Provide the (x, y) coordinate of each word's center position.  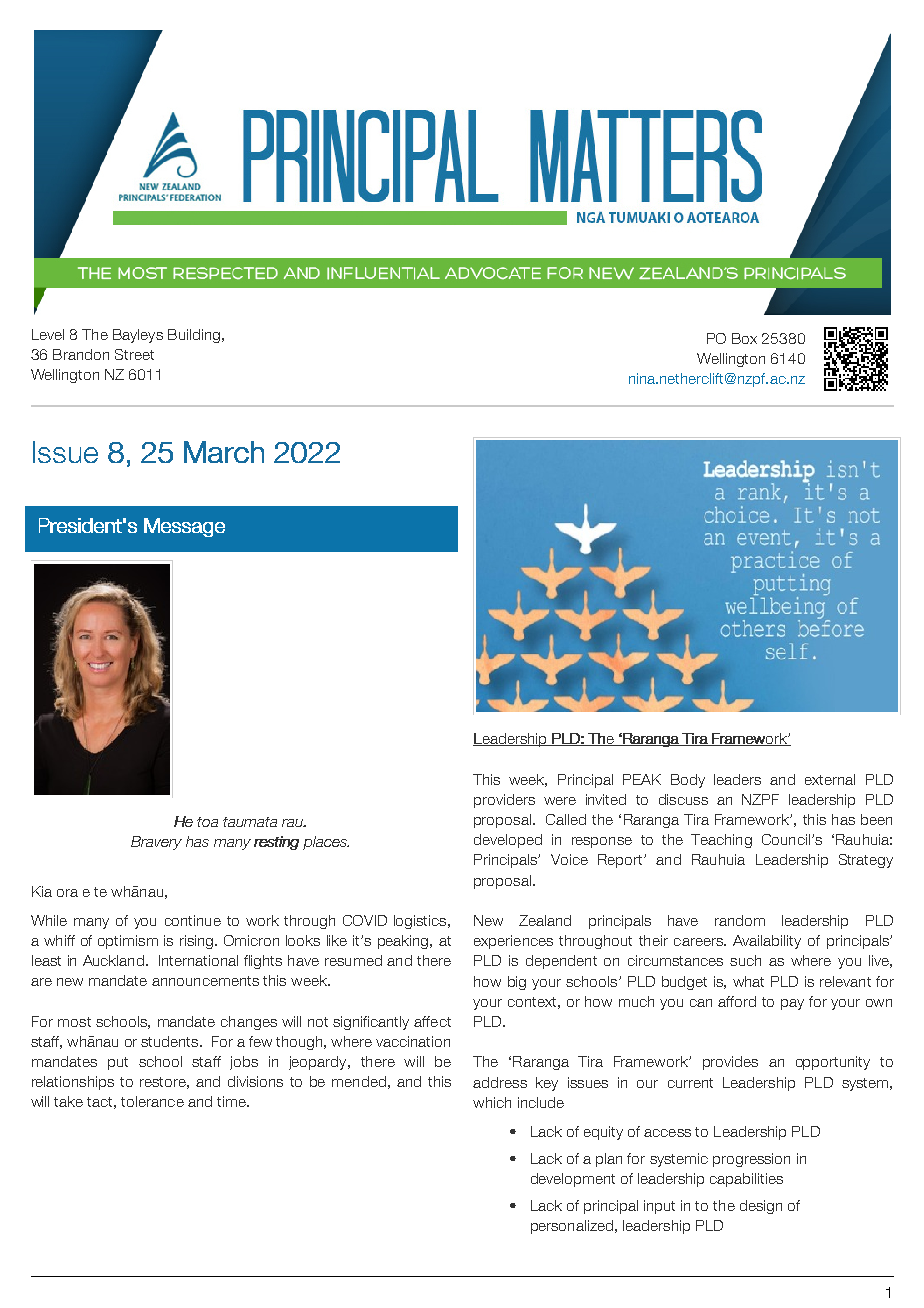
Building (194, 336)
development (573, 1180)
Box (744, 338)
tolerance (152, 1101)
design (761, 1207)
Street (134, 354)
